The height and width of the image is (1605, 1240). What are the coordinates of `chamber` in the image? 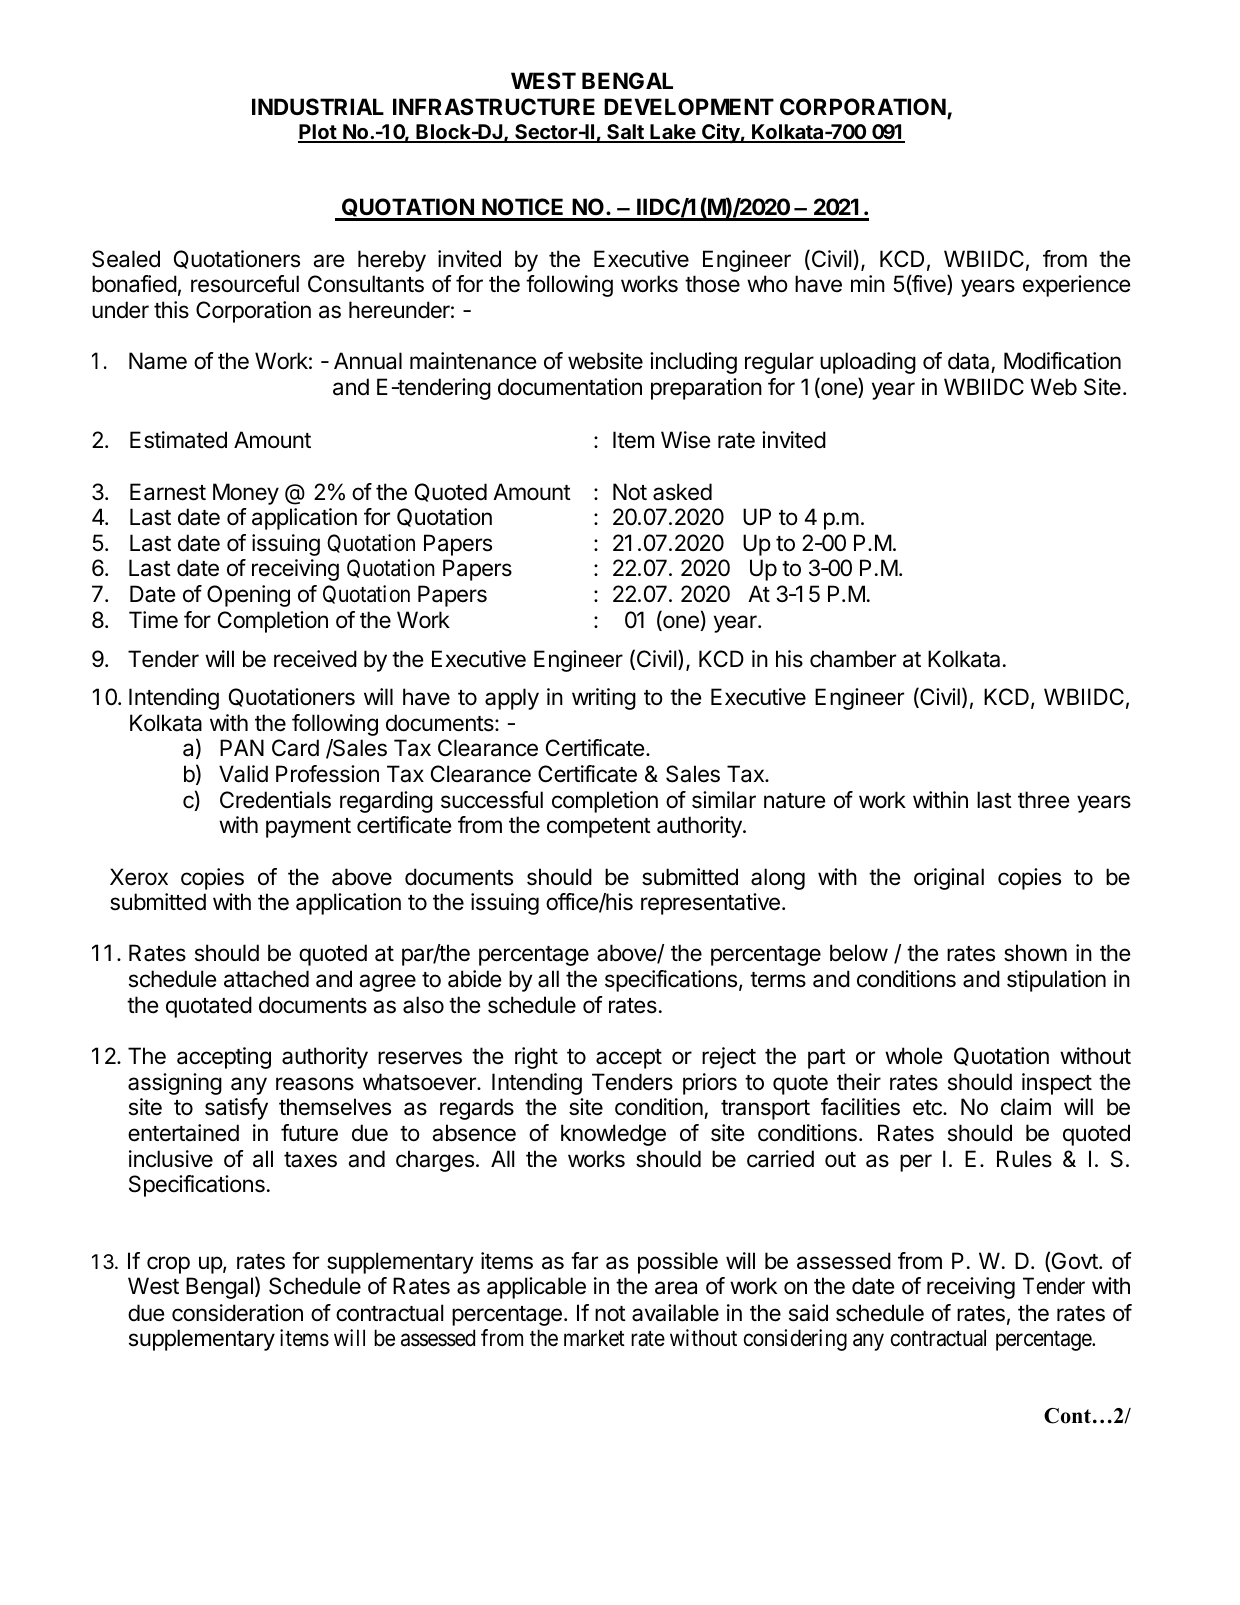 It's located at (853, 659).
